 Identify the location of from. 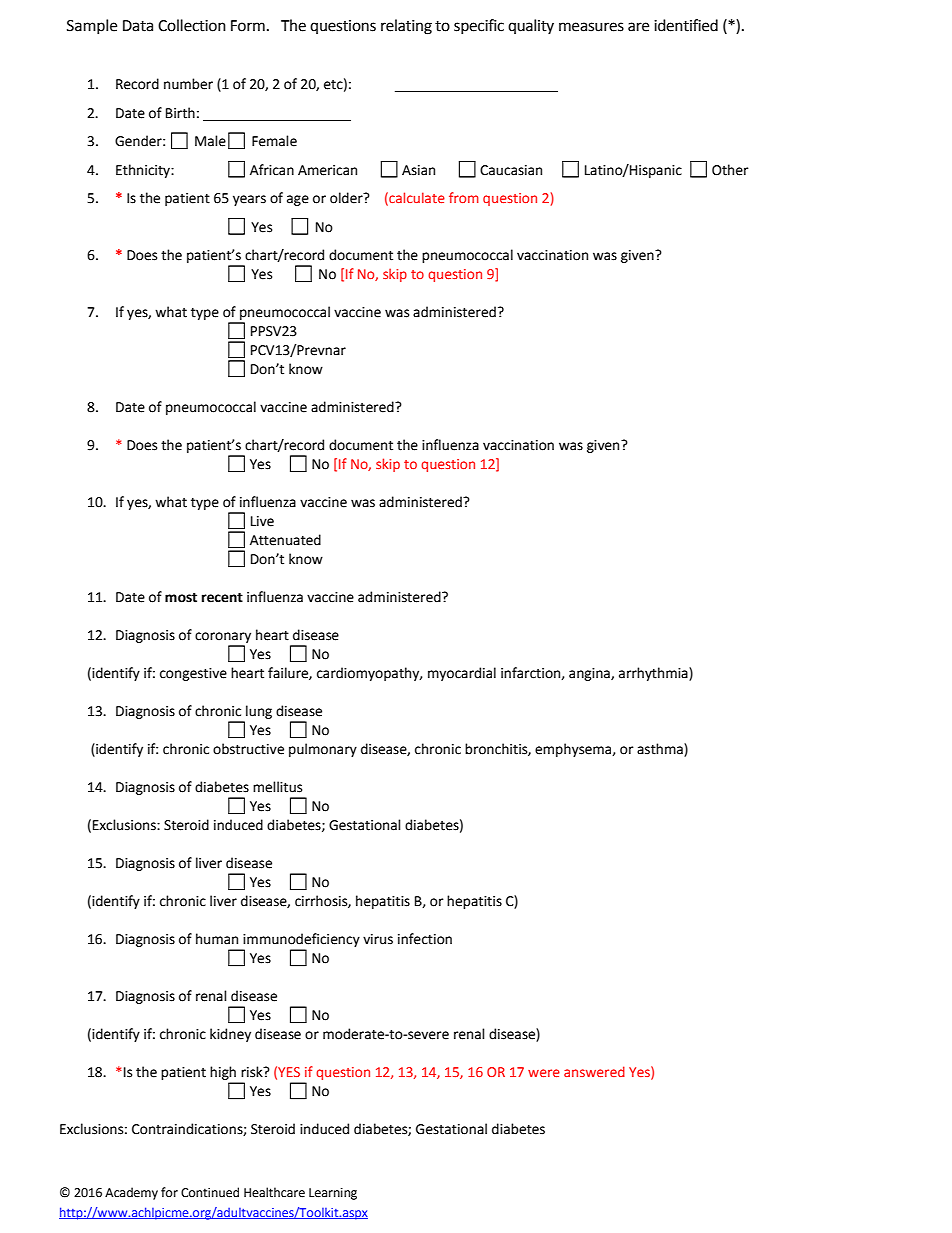
(464, 197).
